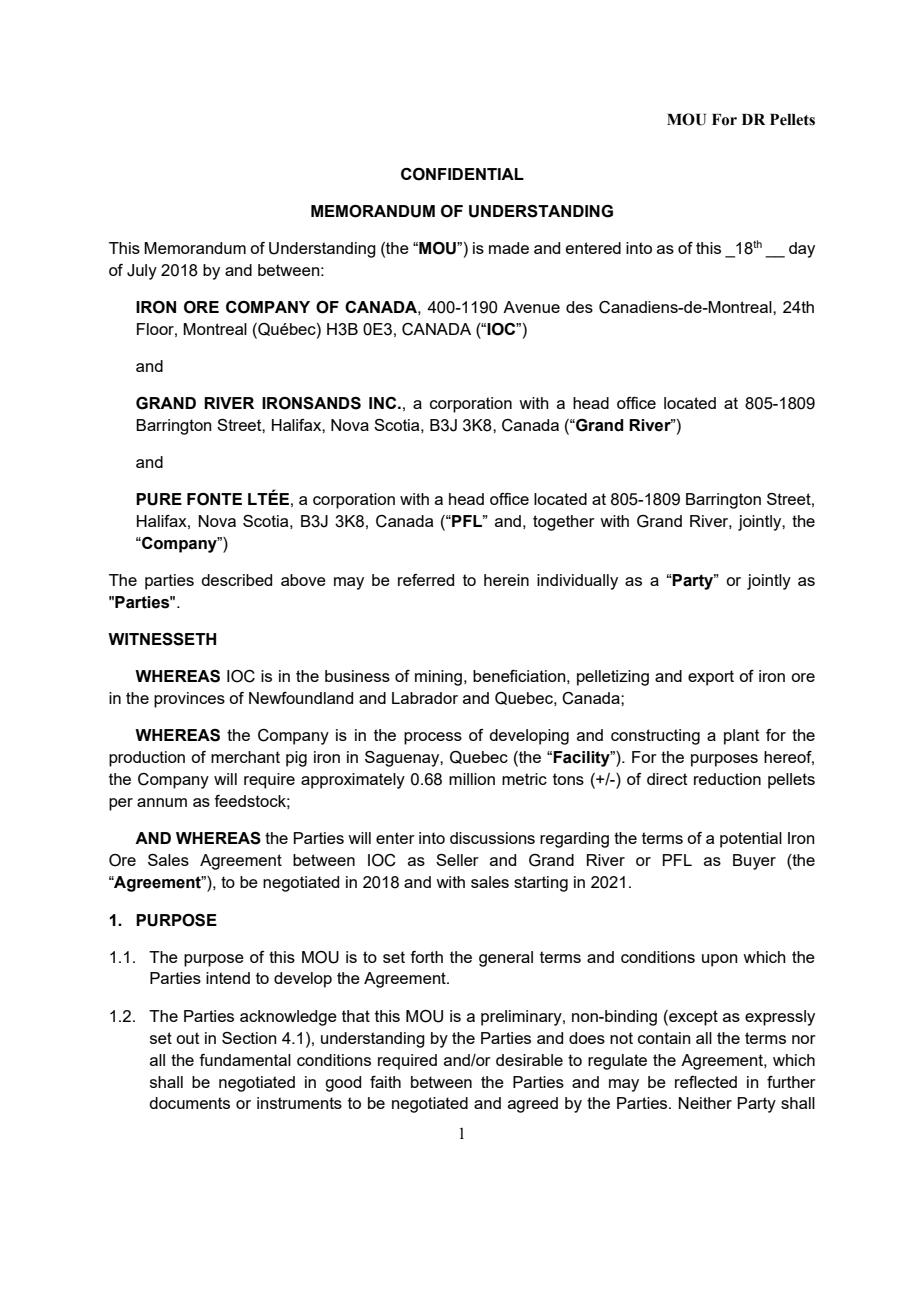 The height and width of the page is (1308, 924). What do you see at coordinates (462, 174) in the page?
I see `CONFIDENTIAL` at bounding box center [462, 174].
